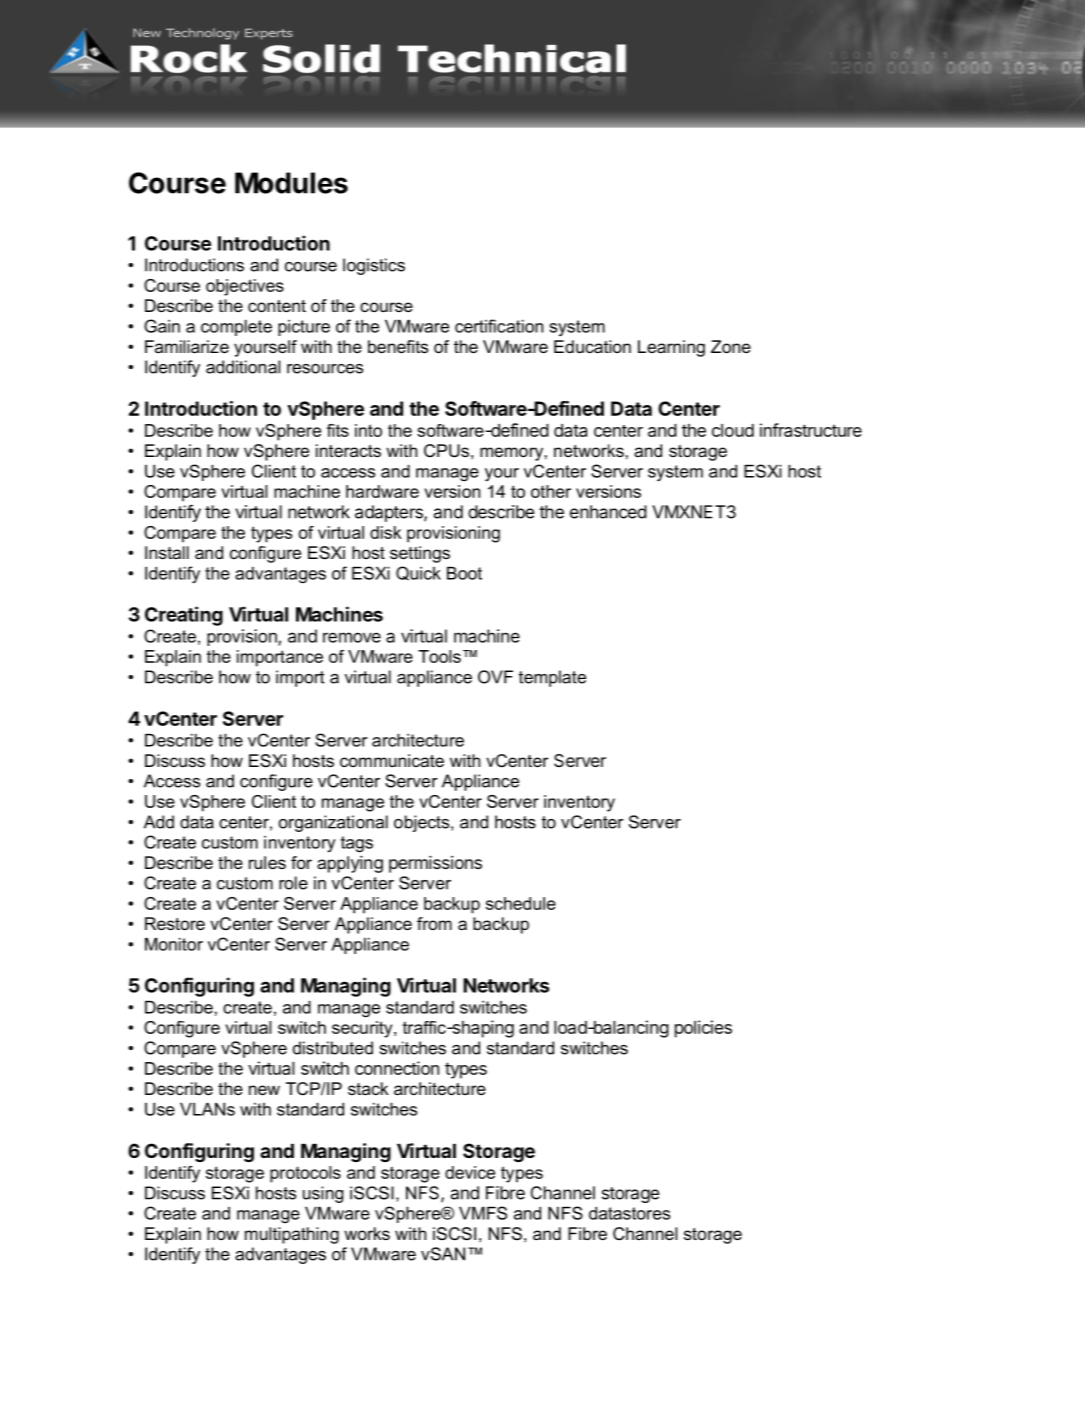  What do you see at coordinates (374, 266) in the screenshot?
I see `logistics` at bounding box center [374, 266].
